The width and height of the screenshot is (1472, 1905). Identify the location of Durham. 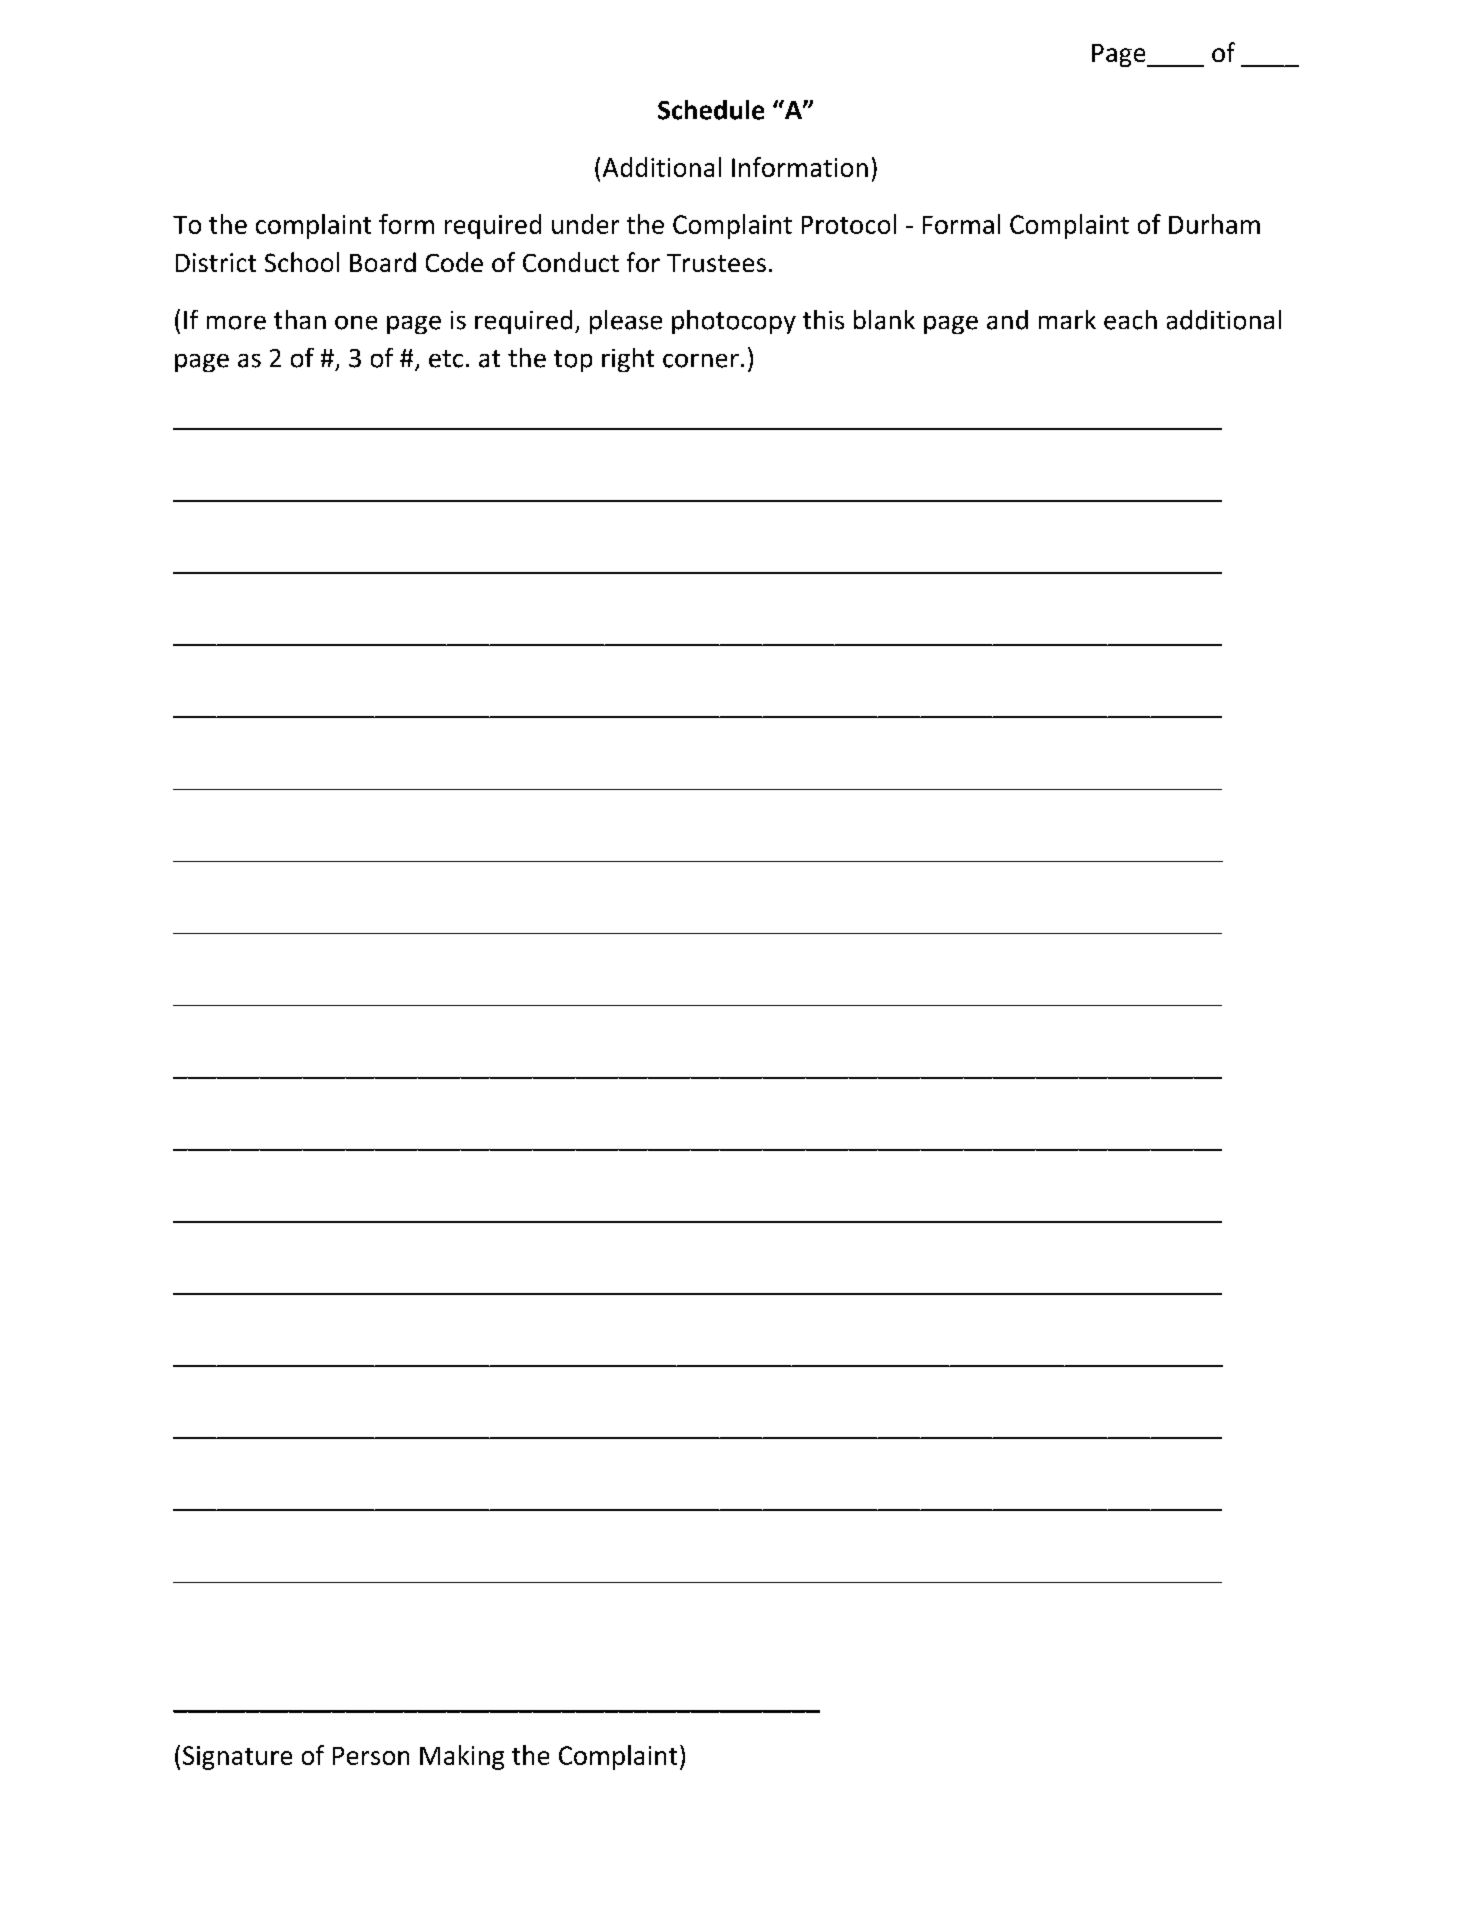
(1214, 224).
